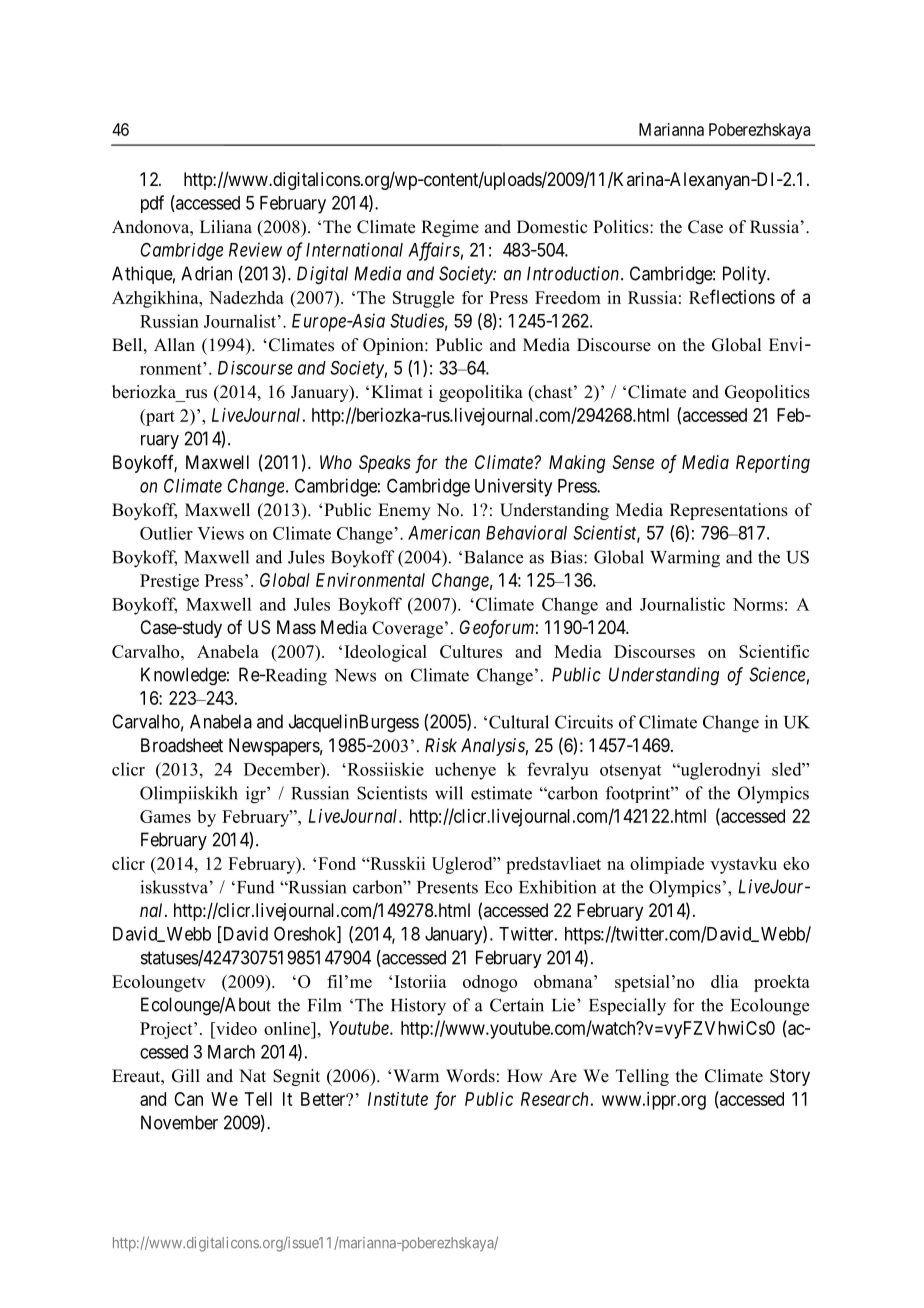  Describe the element at coordinates (774, 651) in the page. I see `Scientific` at that location.
